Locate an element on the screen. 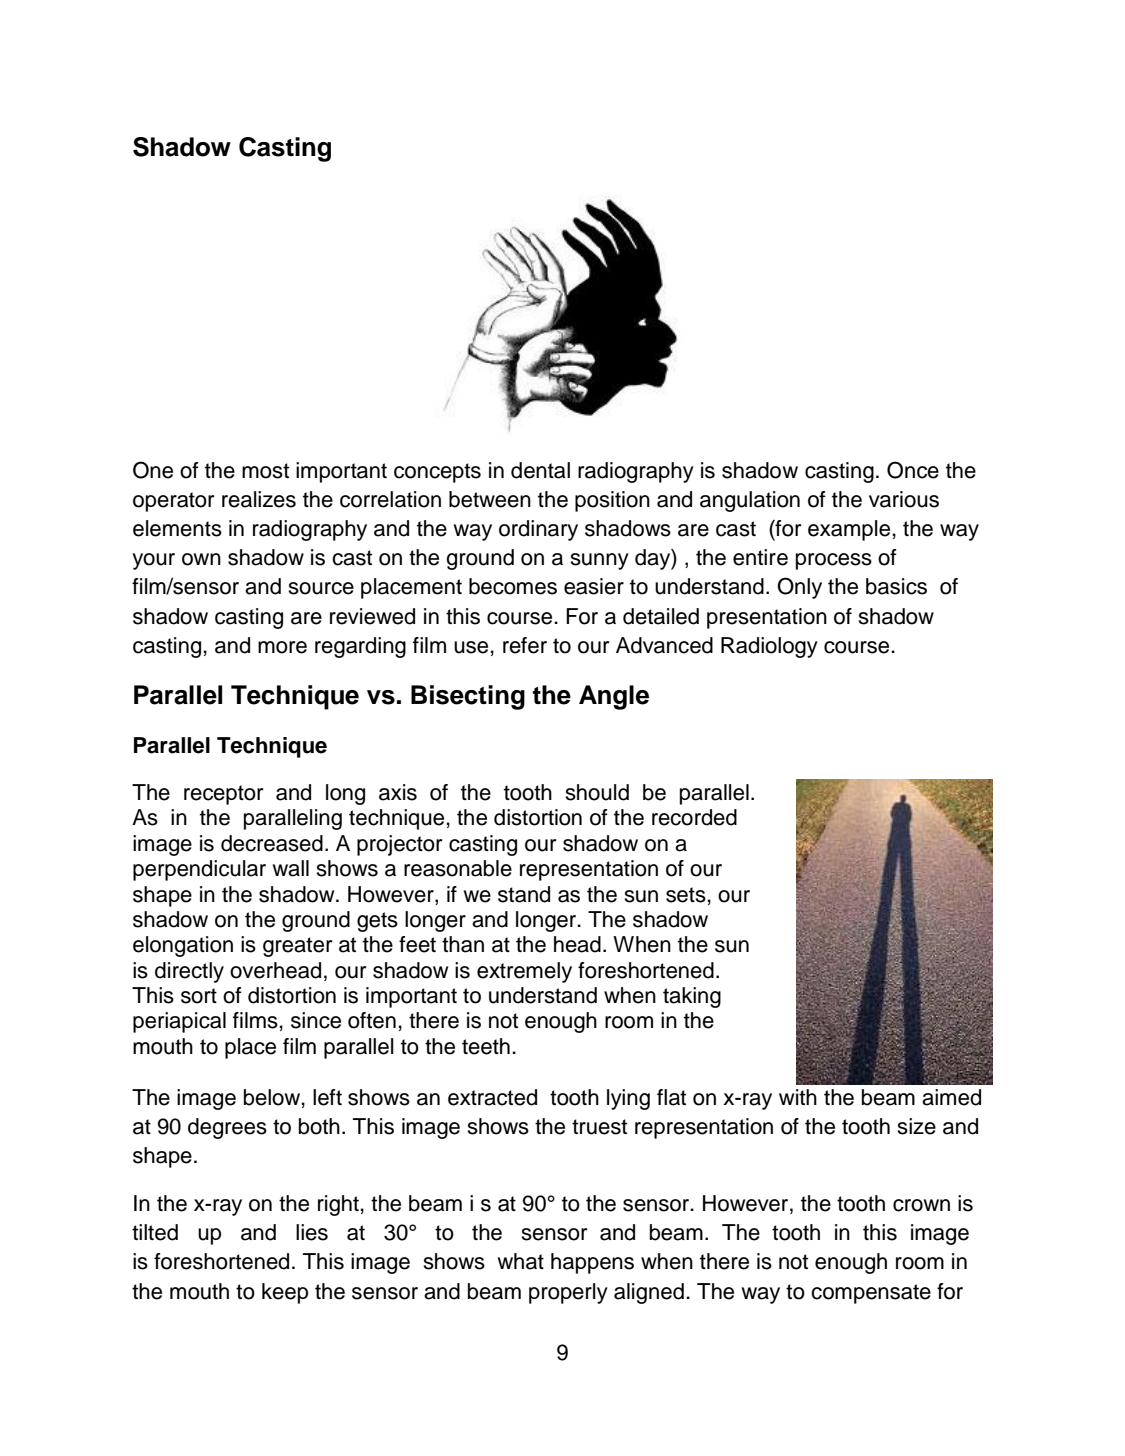 The height and width of the screenshot is (1456, 1125). what is located at coordinates (521, 1261).
